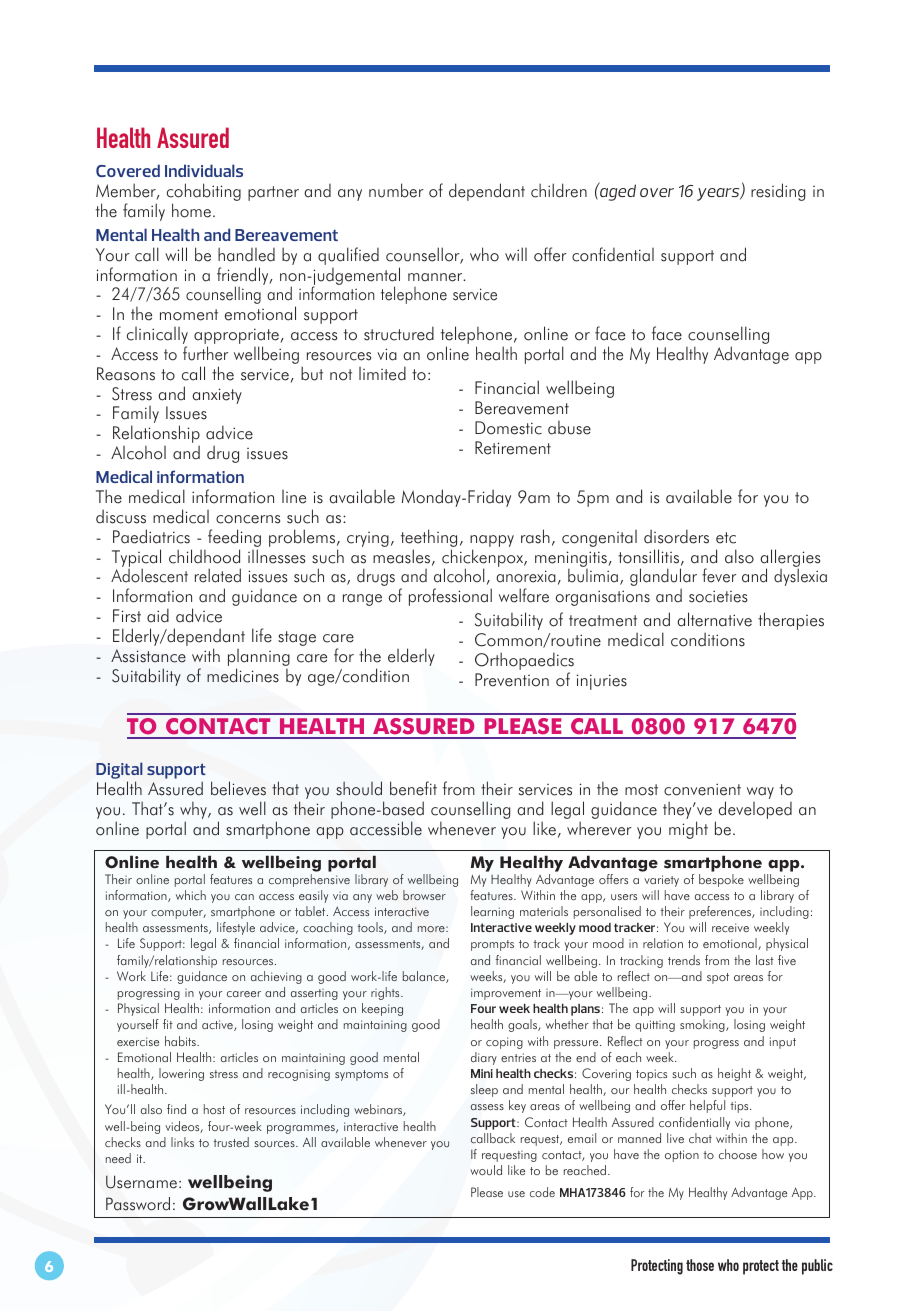 The height and width of the screenshot is (1311, 924). I want to click on Password, so click(138, 1204).
